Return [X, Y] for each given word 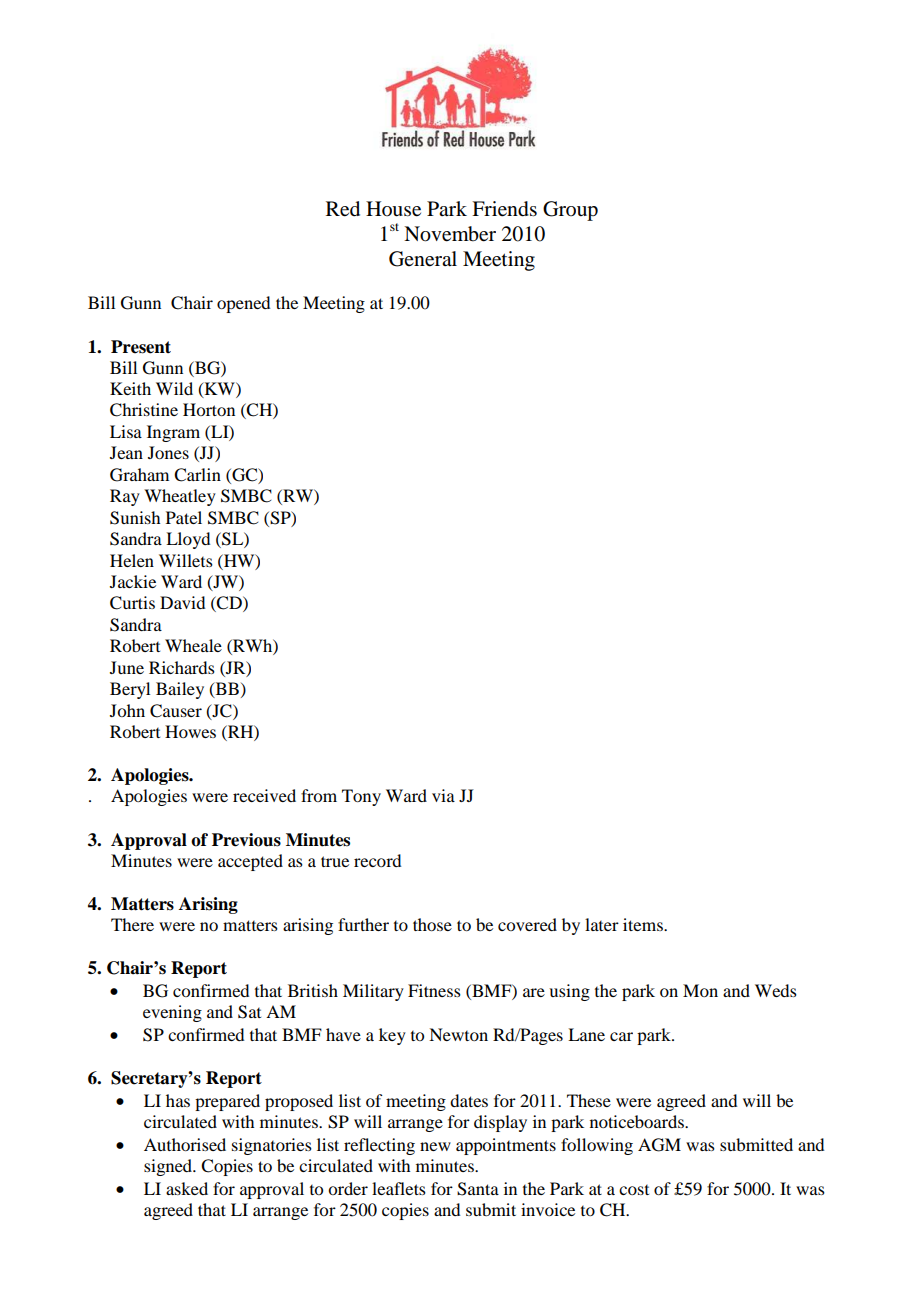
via [443, 795]
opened [243, 304]
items [644, 924]
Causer [176, 711]
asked [187, 1188]
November [450, 234]
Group [570, 211]
